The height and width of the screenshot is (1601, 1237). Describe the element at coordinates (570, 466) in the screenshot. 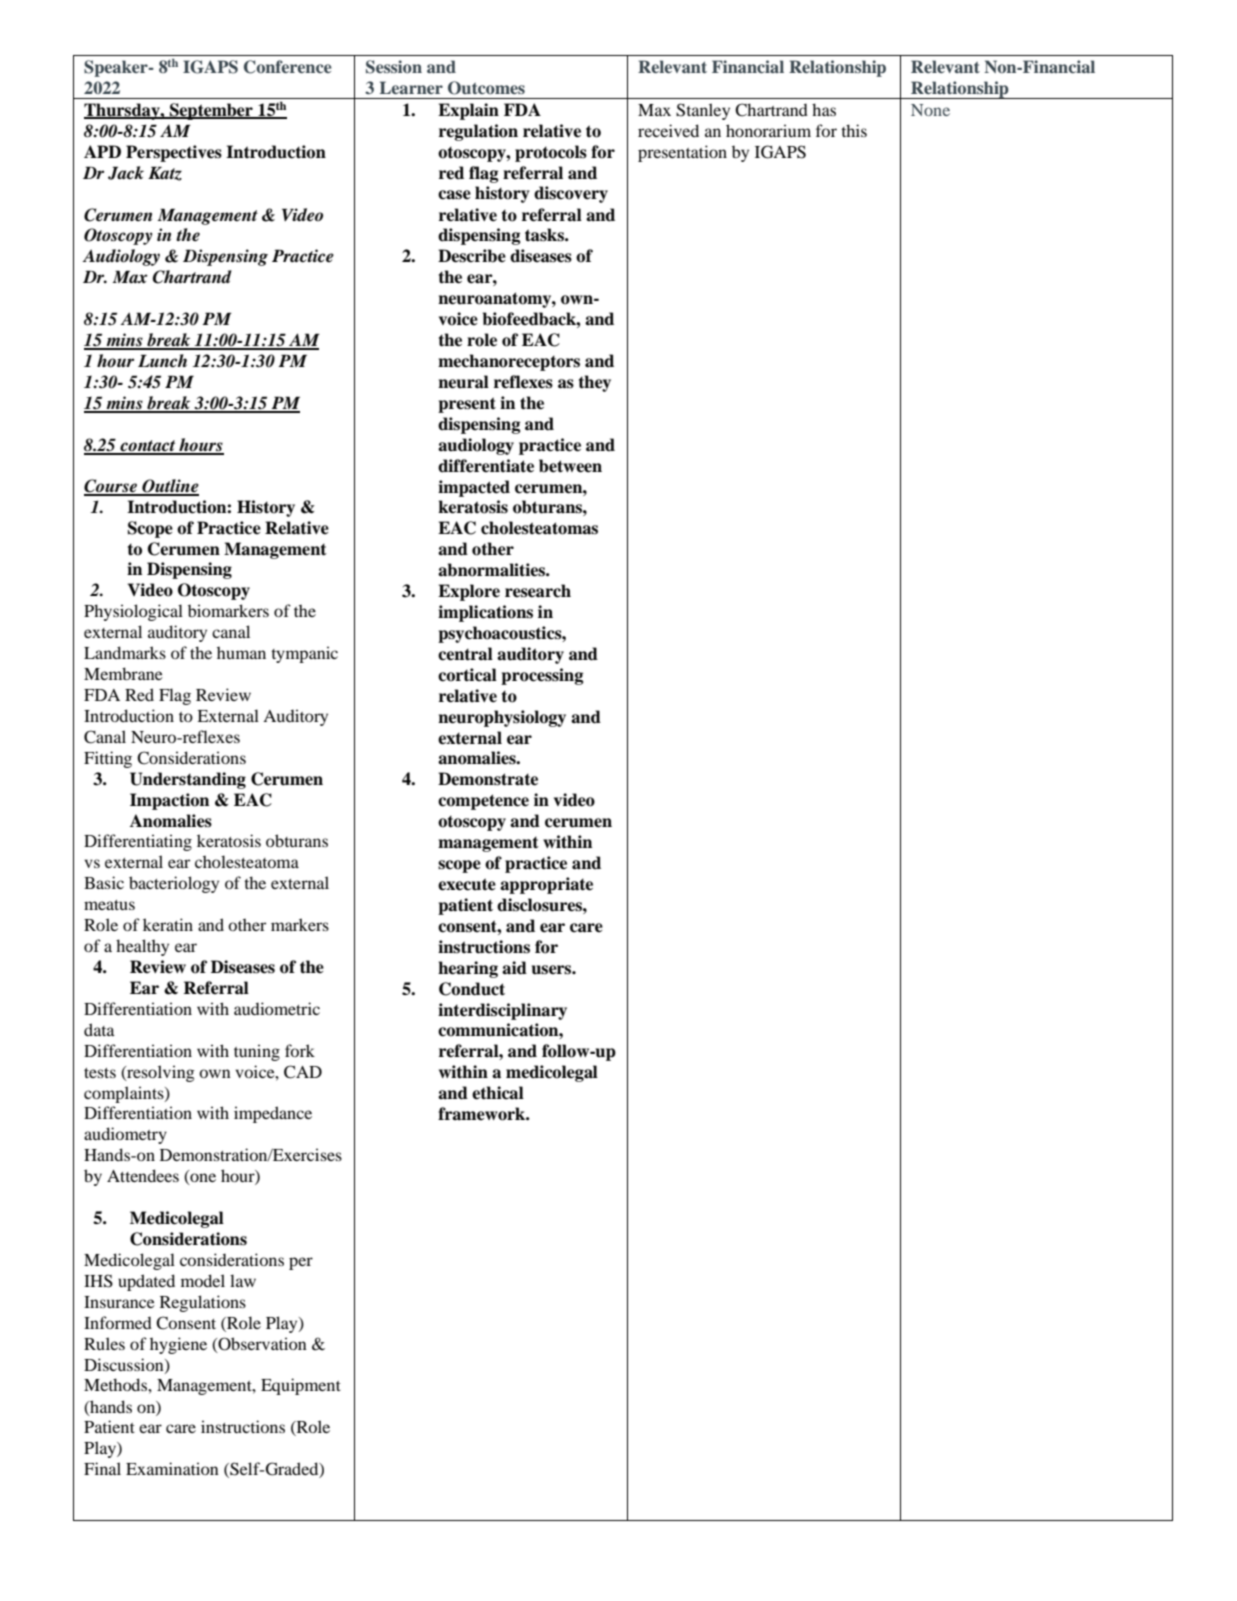

I see `between` at that location.
